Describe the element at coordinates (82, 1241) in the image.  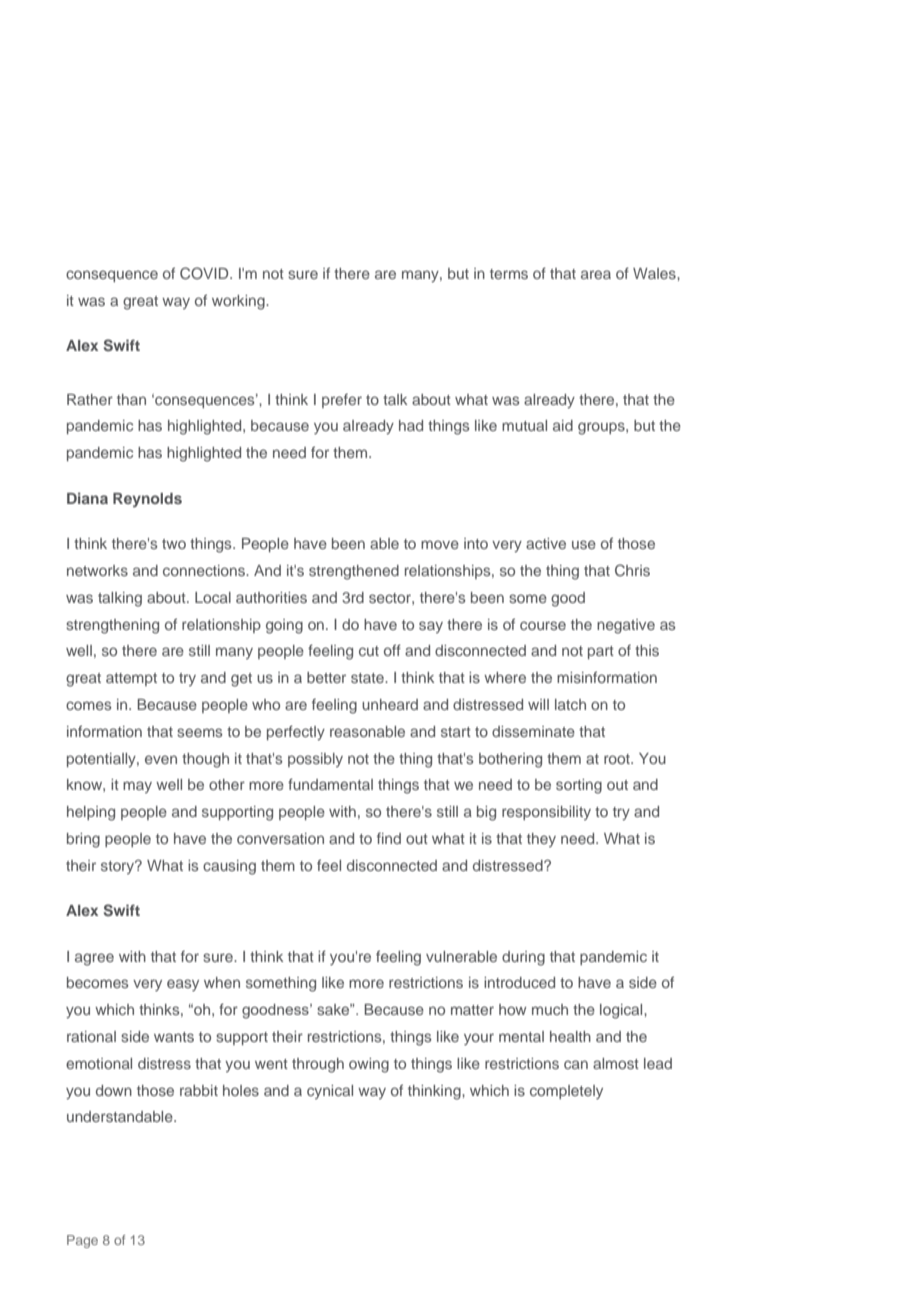
I see `Page` at that location.
